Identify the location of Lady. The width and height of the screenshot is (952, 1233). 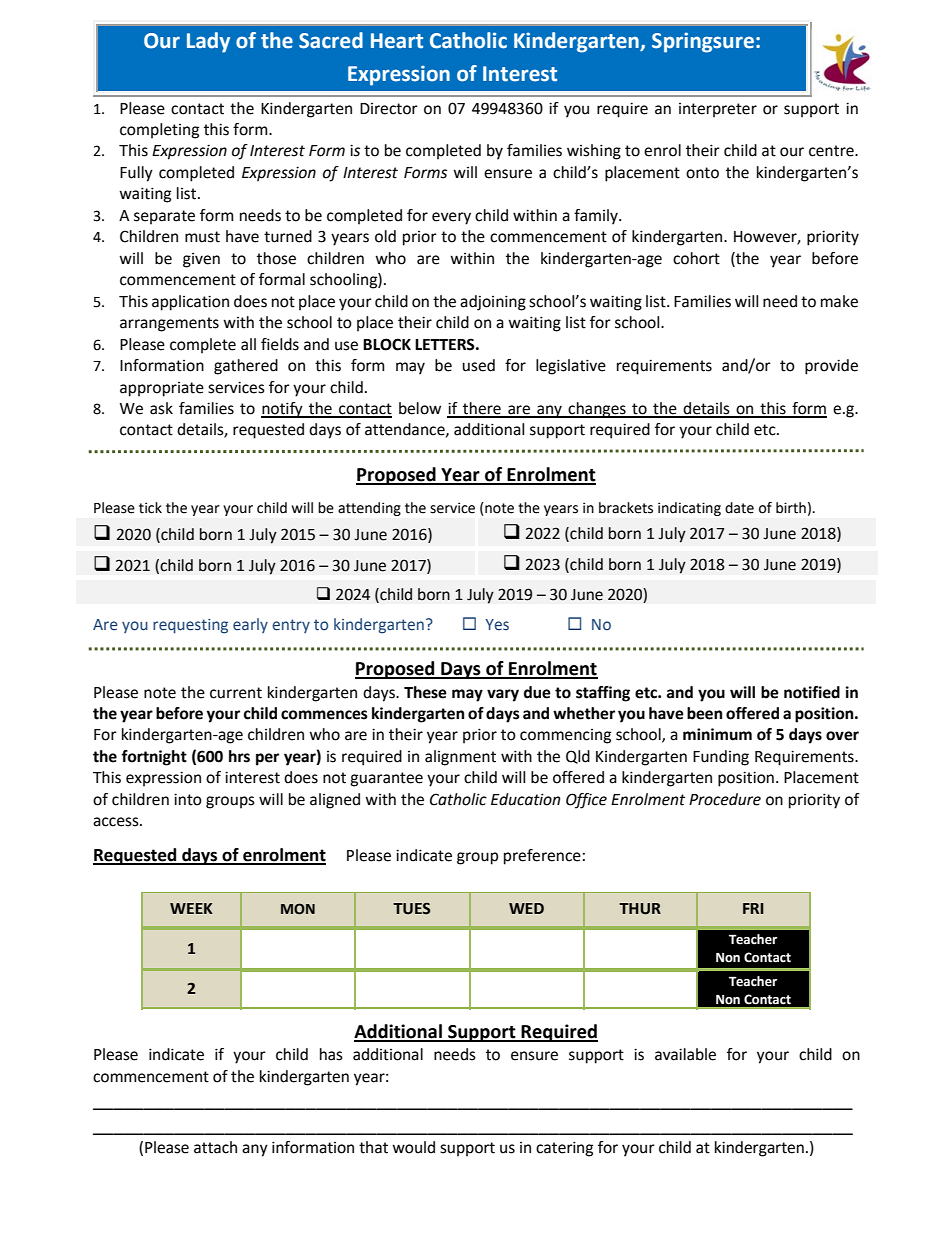
(208, 42).
